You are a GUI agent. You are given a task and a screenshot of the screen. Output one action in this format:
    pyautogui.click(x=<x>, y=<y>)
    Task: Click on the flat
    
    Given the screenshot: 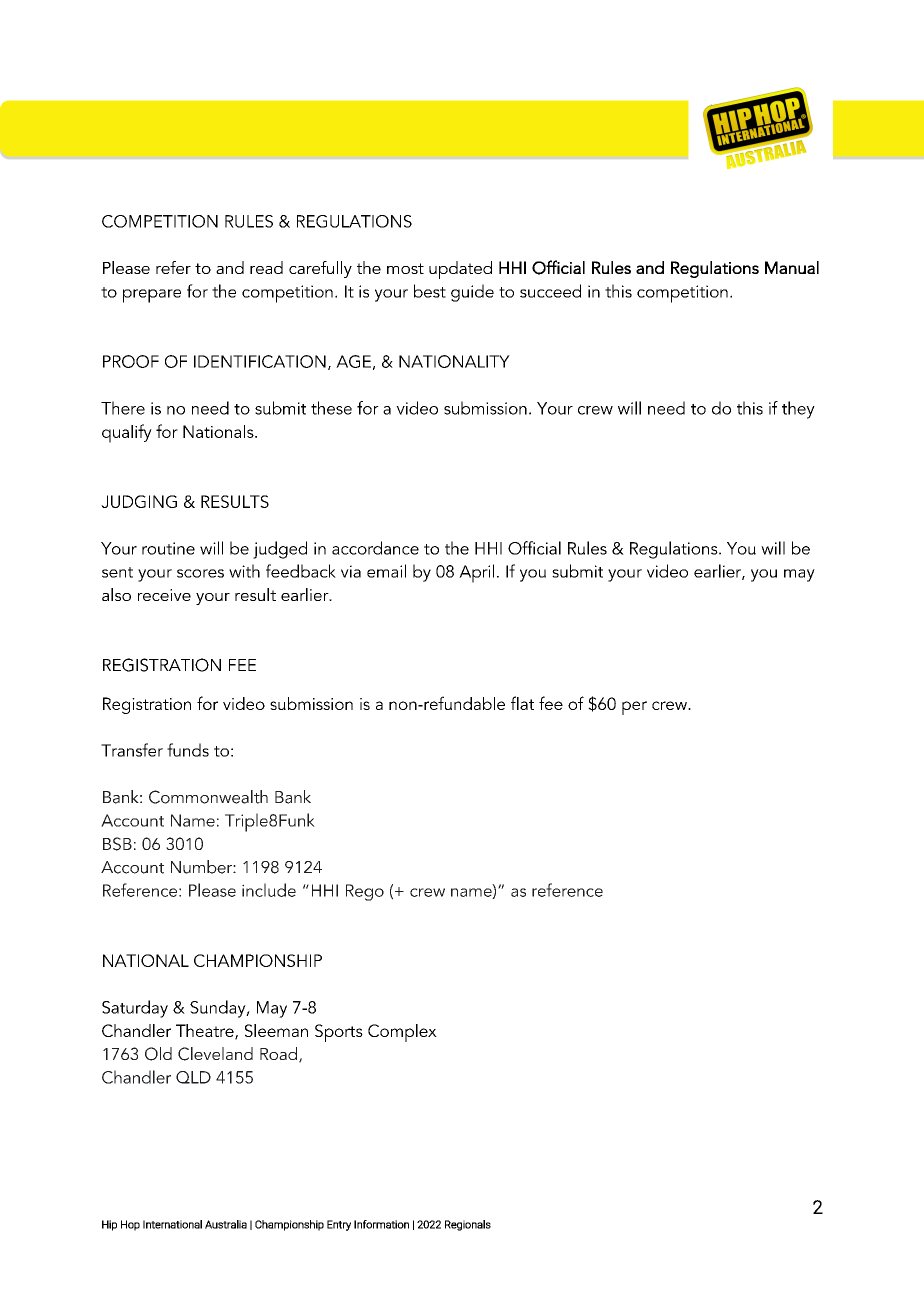 What is the action you would take?
    pyautogui.click(x=522, y=703)
